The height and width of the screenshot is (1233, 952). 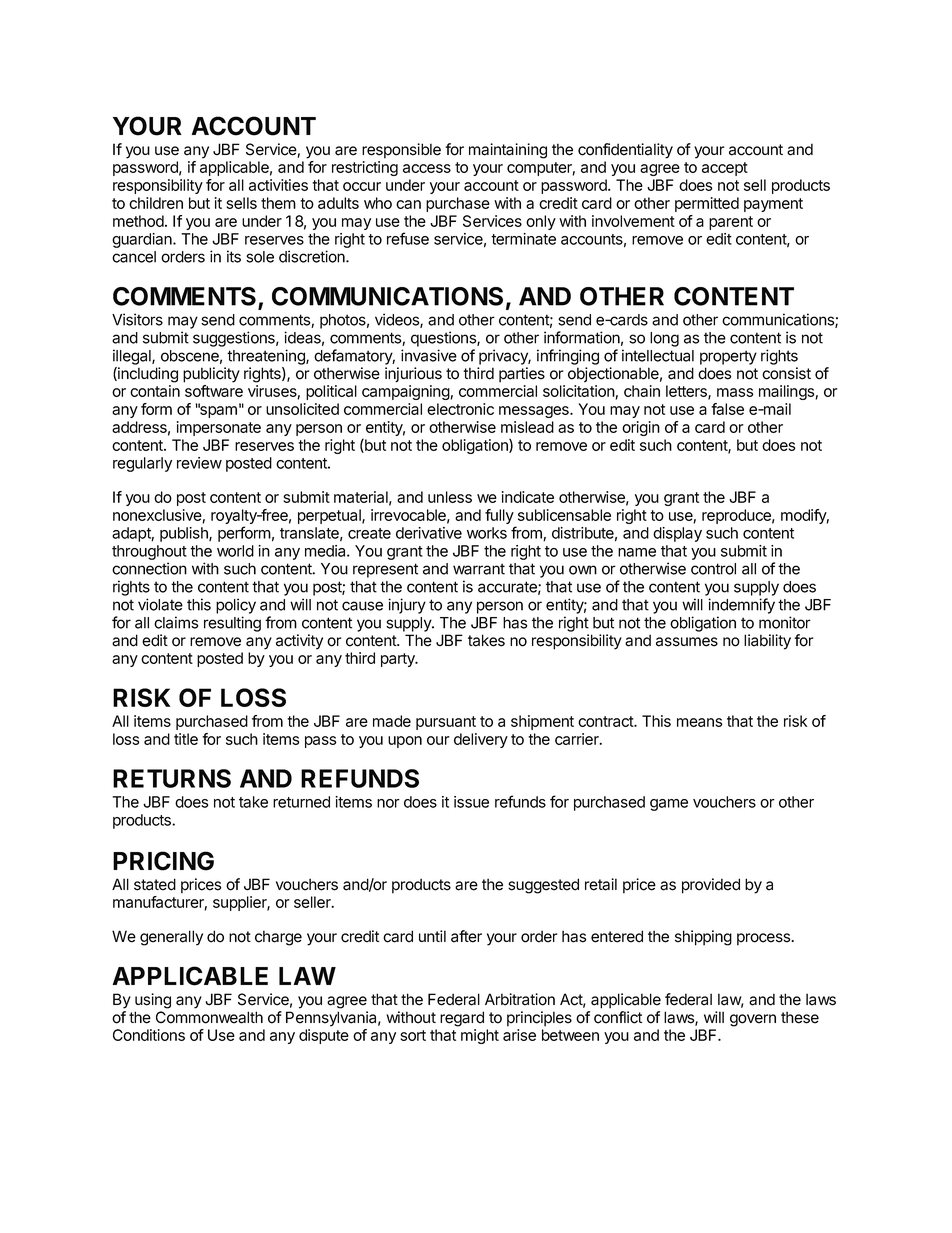 What do you see at coordinates (479, 569) in the screenshot?
I see `warrant` at bounding box center [479, 569].
